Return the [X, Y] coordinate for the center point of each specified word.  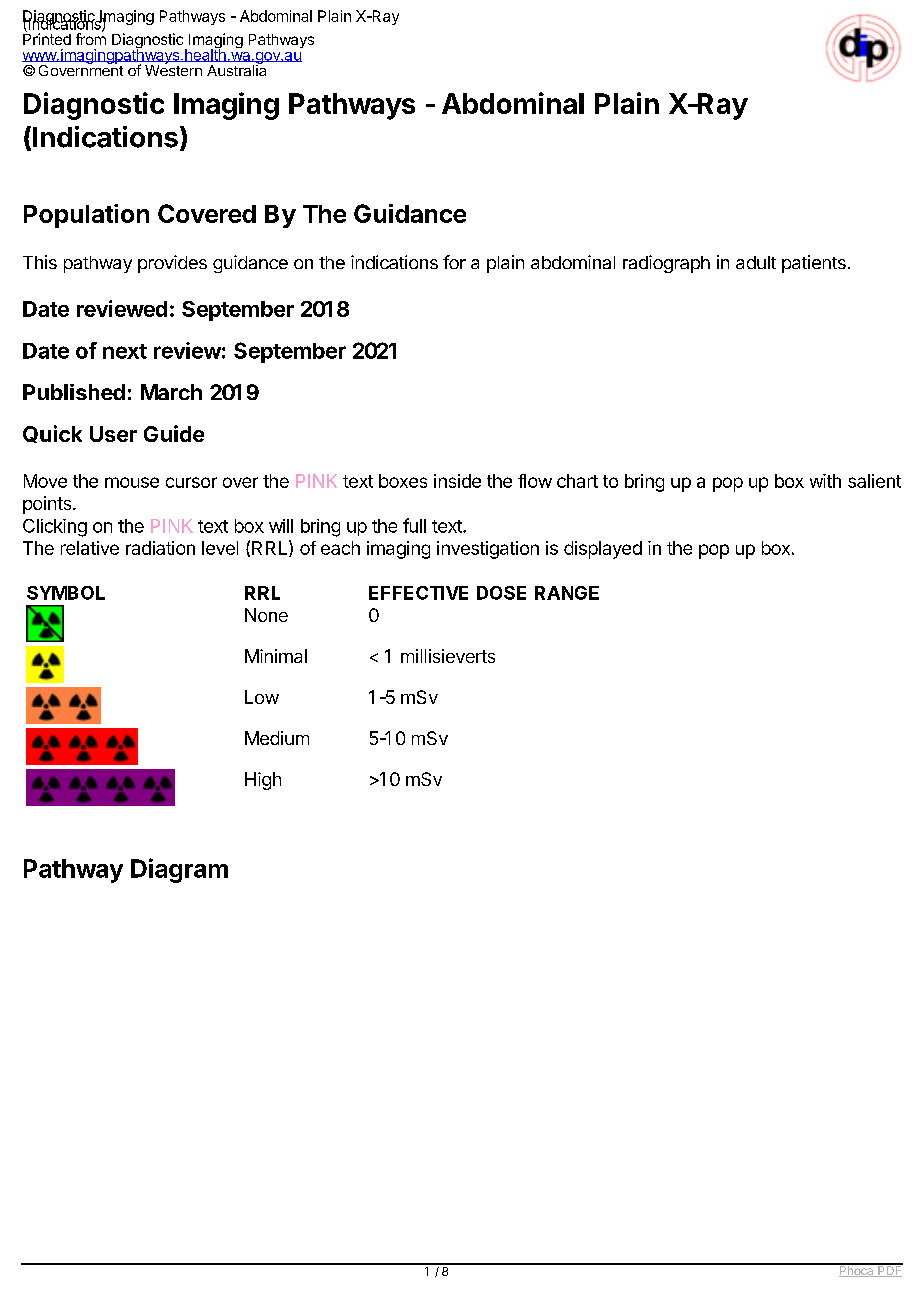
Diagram [179, 870]
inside [457, 481]
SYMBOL [66, 593]
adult [756, 262]
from [91, 38]
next [125, 351]
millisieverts [448, 656]
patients [814, 264]
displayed [603, 550]
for [454, 262]
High [263, 781]
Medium [277, 738]
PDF [889, 1270]
